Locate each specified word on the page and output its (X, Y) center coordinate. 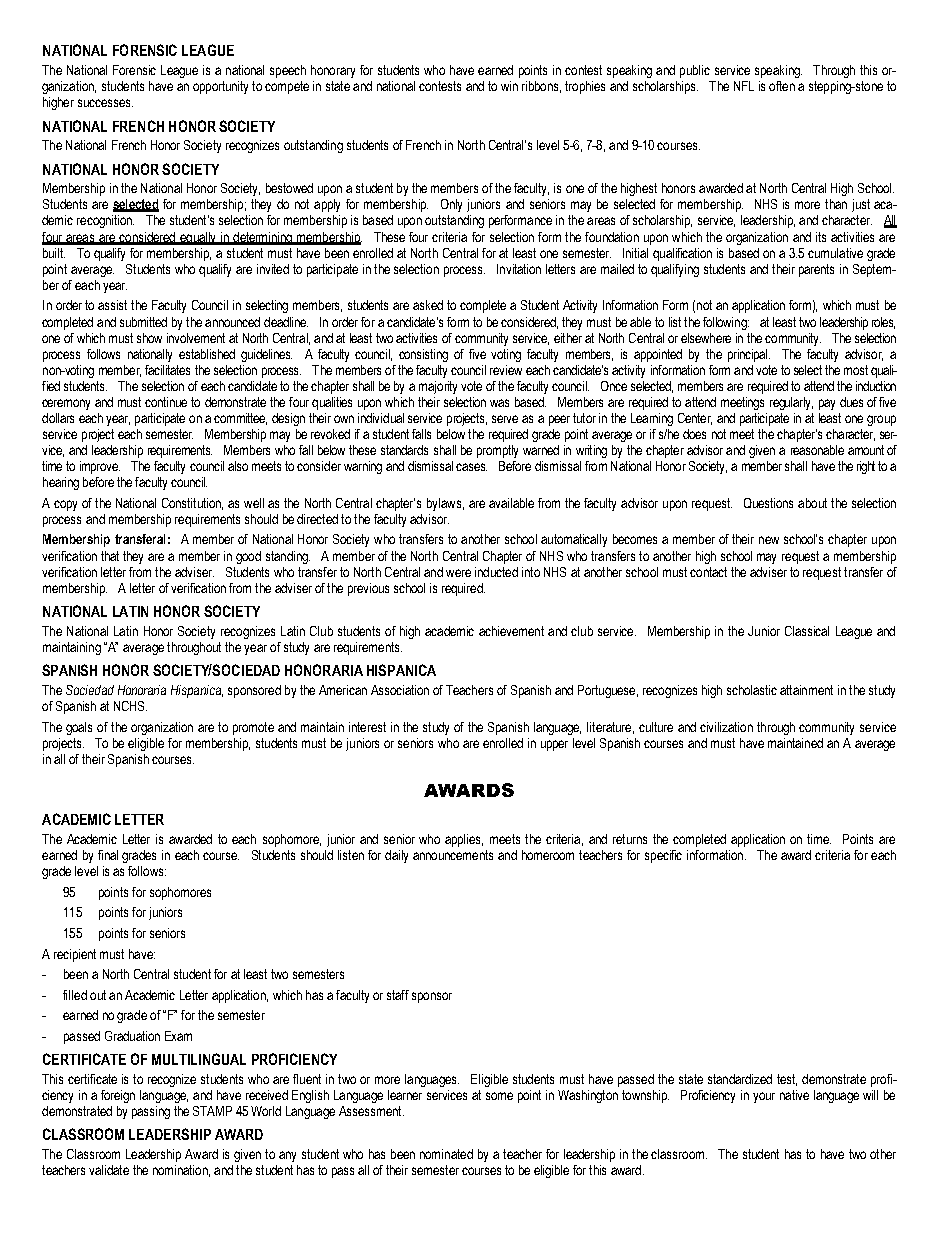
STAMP (212, 1111)
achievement (511, 631)
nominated (446, 1154)
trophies (585, 87)
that (110, 556)
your (764, 1097)
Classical (807, 631)
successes (105, 103)
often (782, 86)
